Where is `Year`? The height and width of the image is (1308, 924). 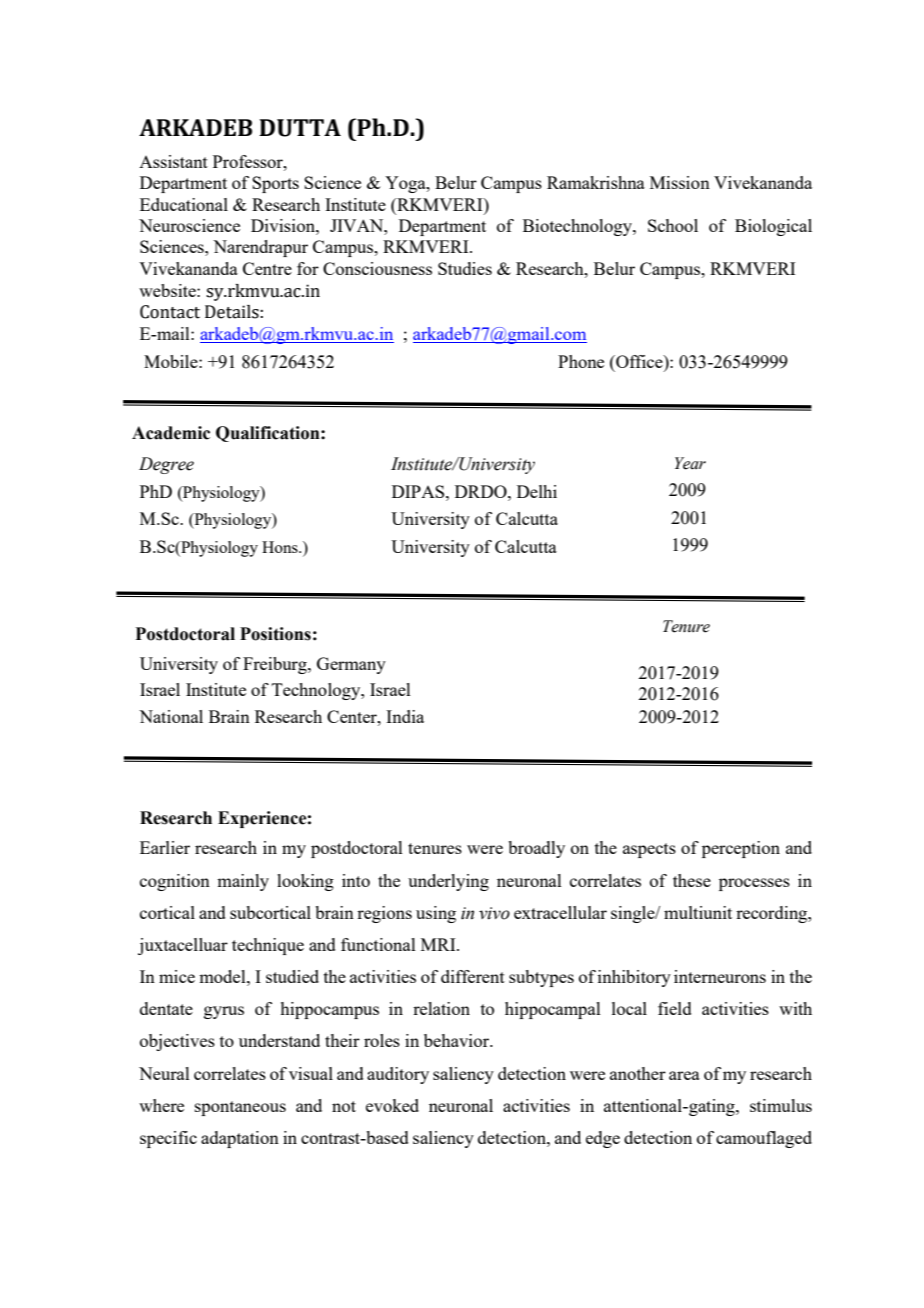
Year is located at coordinates (690, 463).
